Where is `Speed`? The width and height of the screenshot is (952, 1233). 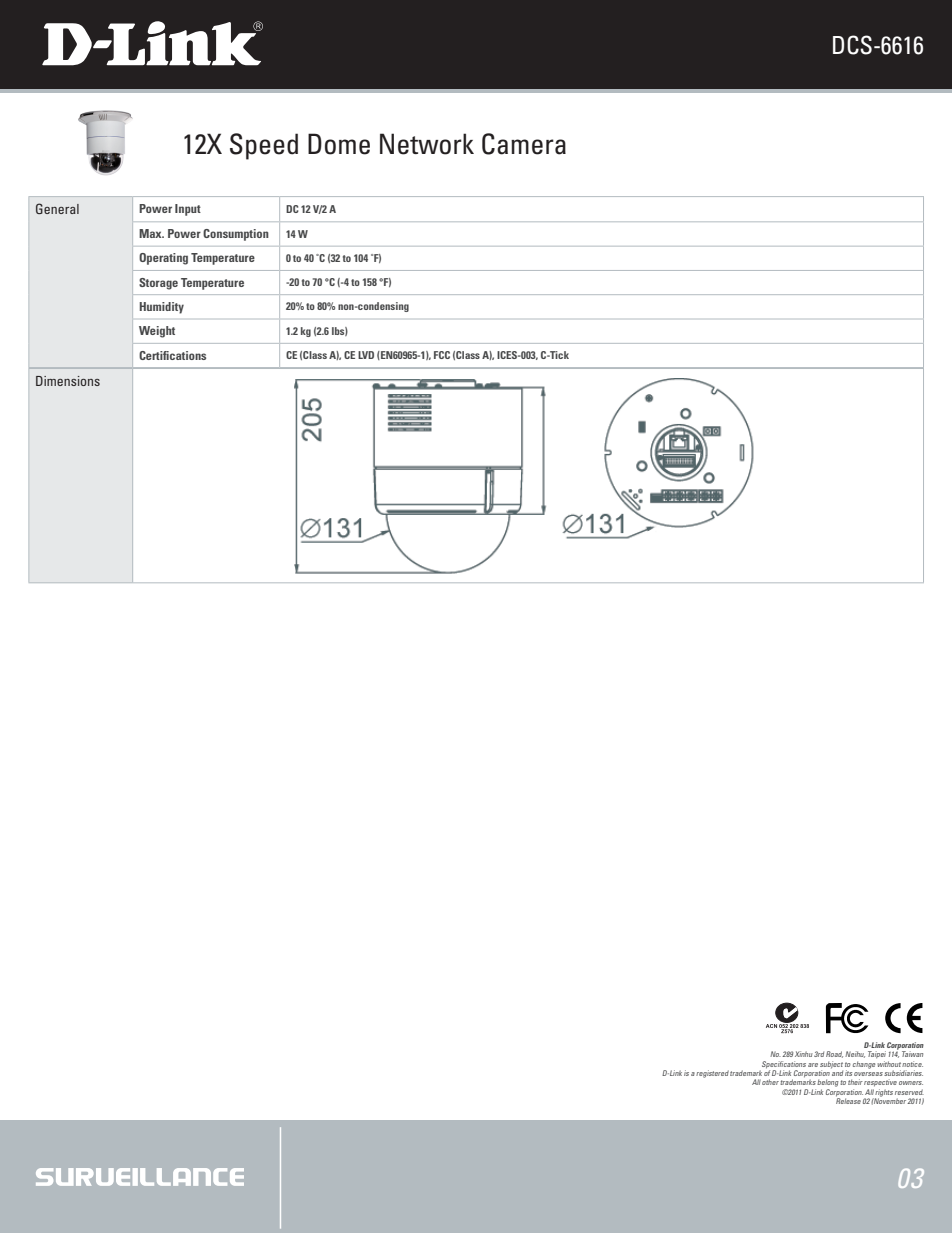 Speed is located at coordinates (264, 146).
